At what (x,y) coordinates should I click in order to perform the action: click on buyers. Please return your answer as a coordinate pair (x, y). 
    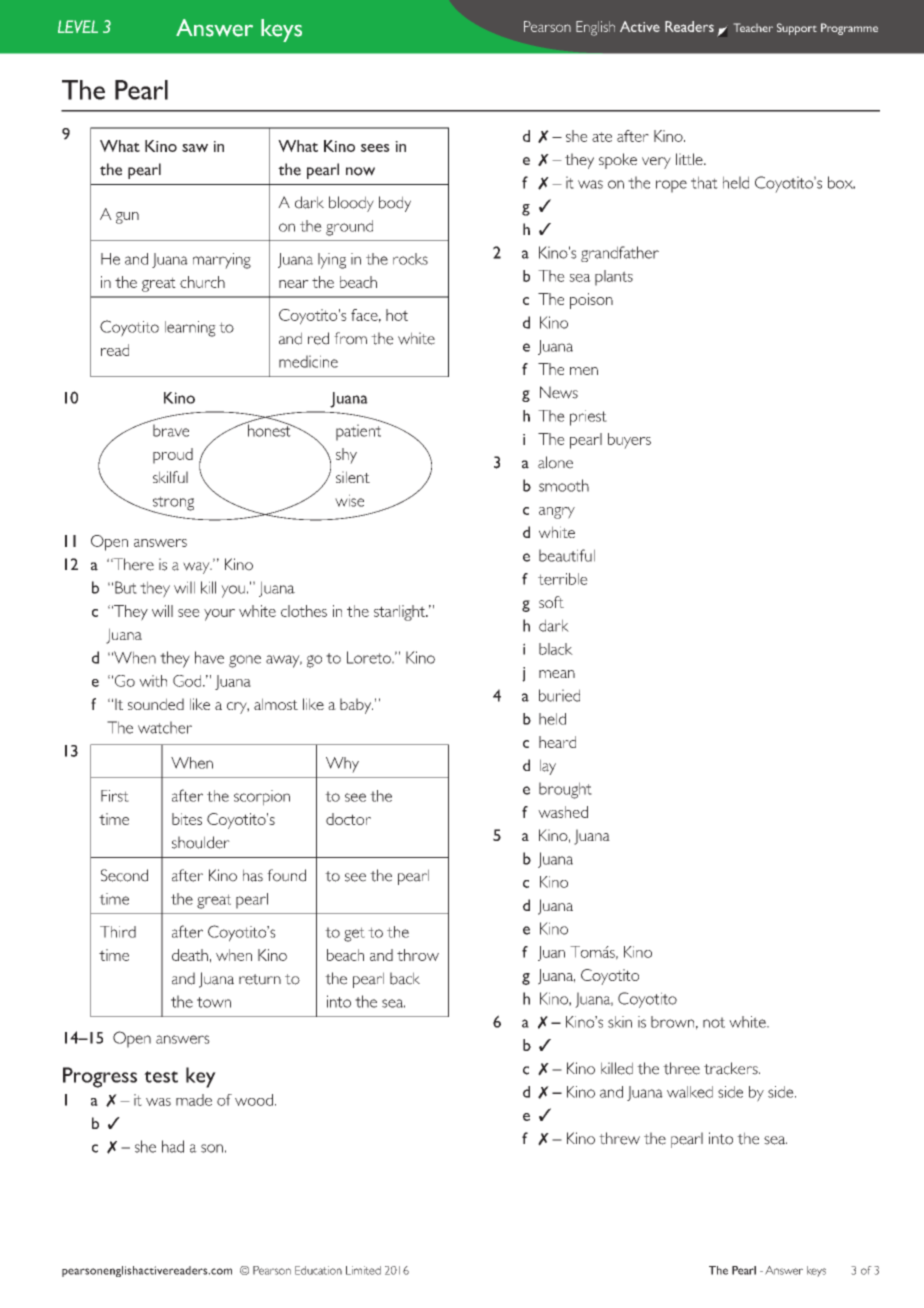
    Looking at the image, I should click on (629, 441).
